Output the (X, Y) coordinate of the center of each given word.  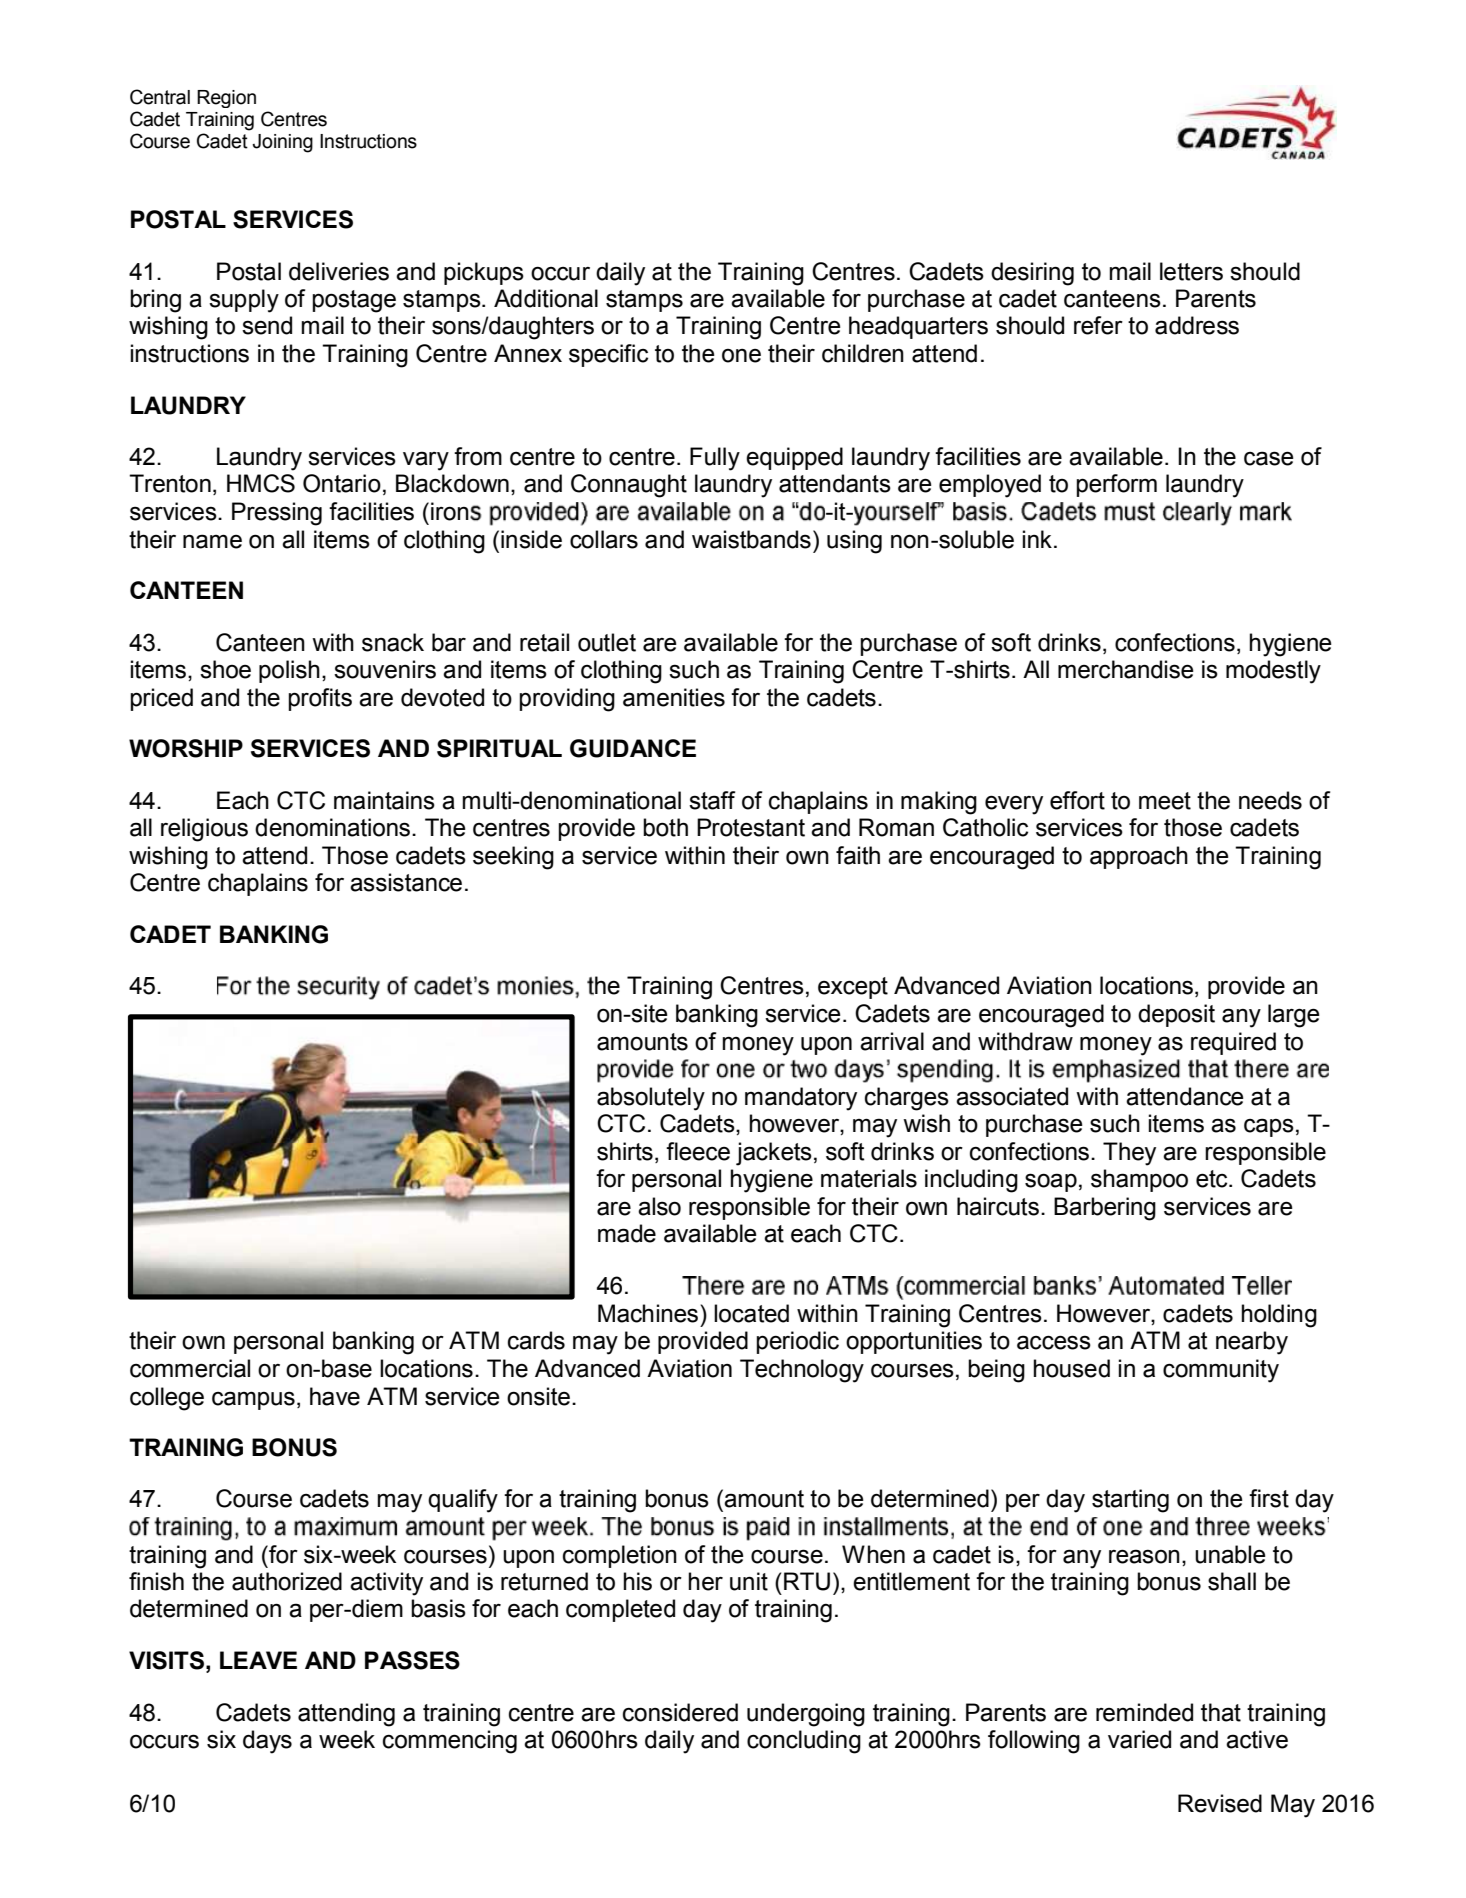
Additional (546, 298)
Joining (282, 143)
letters (1191, 271)
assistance (406, 882)
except (853, 988)
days (267, 1742)
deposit (1176, 1015)
